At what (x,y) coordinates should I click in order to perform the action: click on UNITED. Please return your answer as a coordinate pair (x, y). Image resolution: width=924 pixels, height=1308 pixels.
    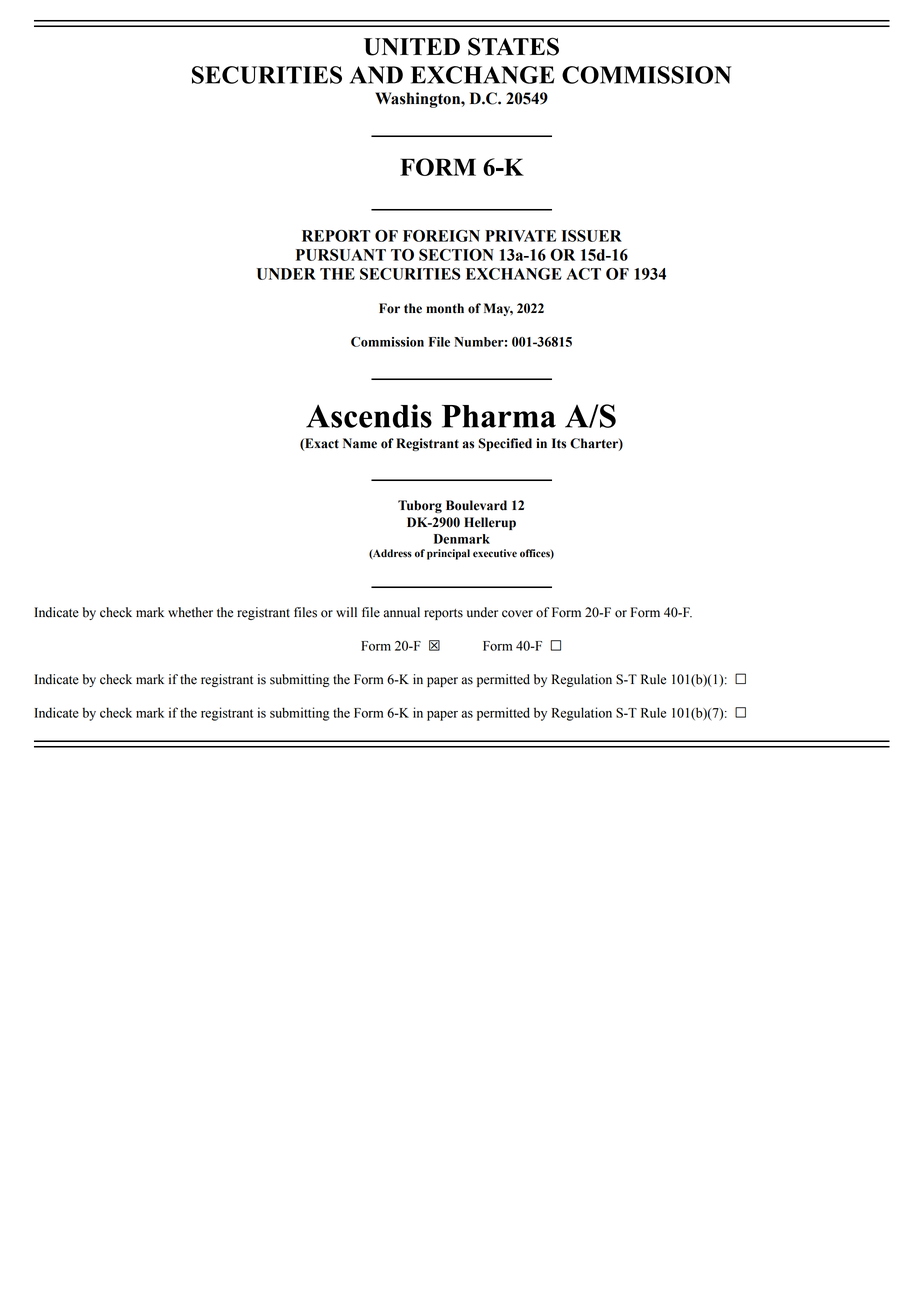
    Looking at the image, I should click on (412, 47).
